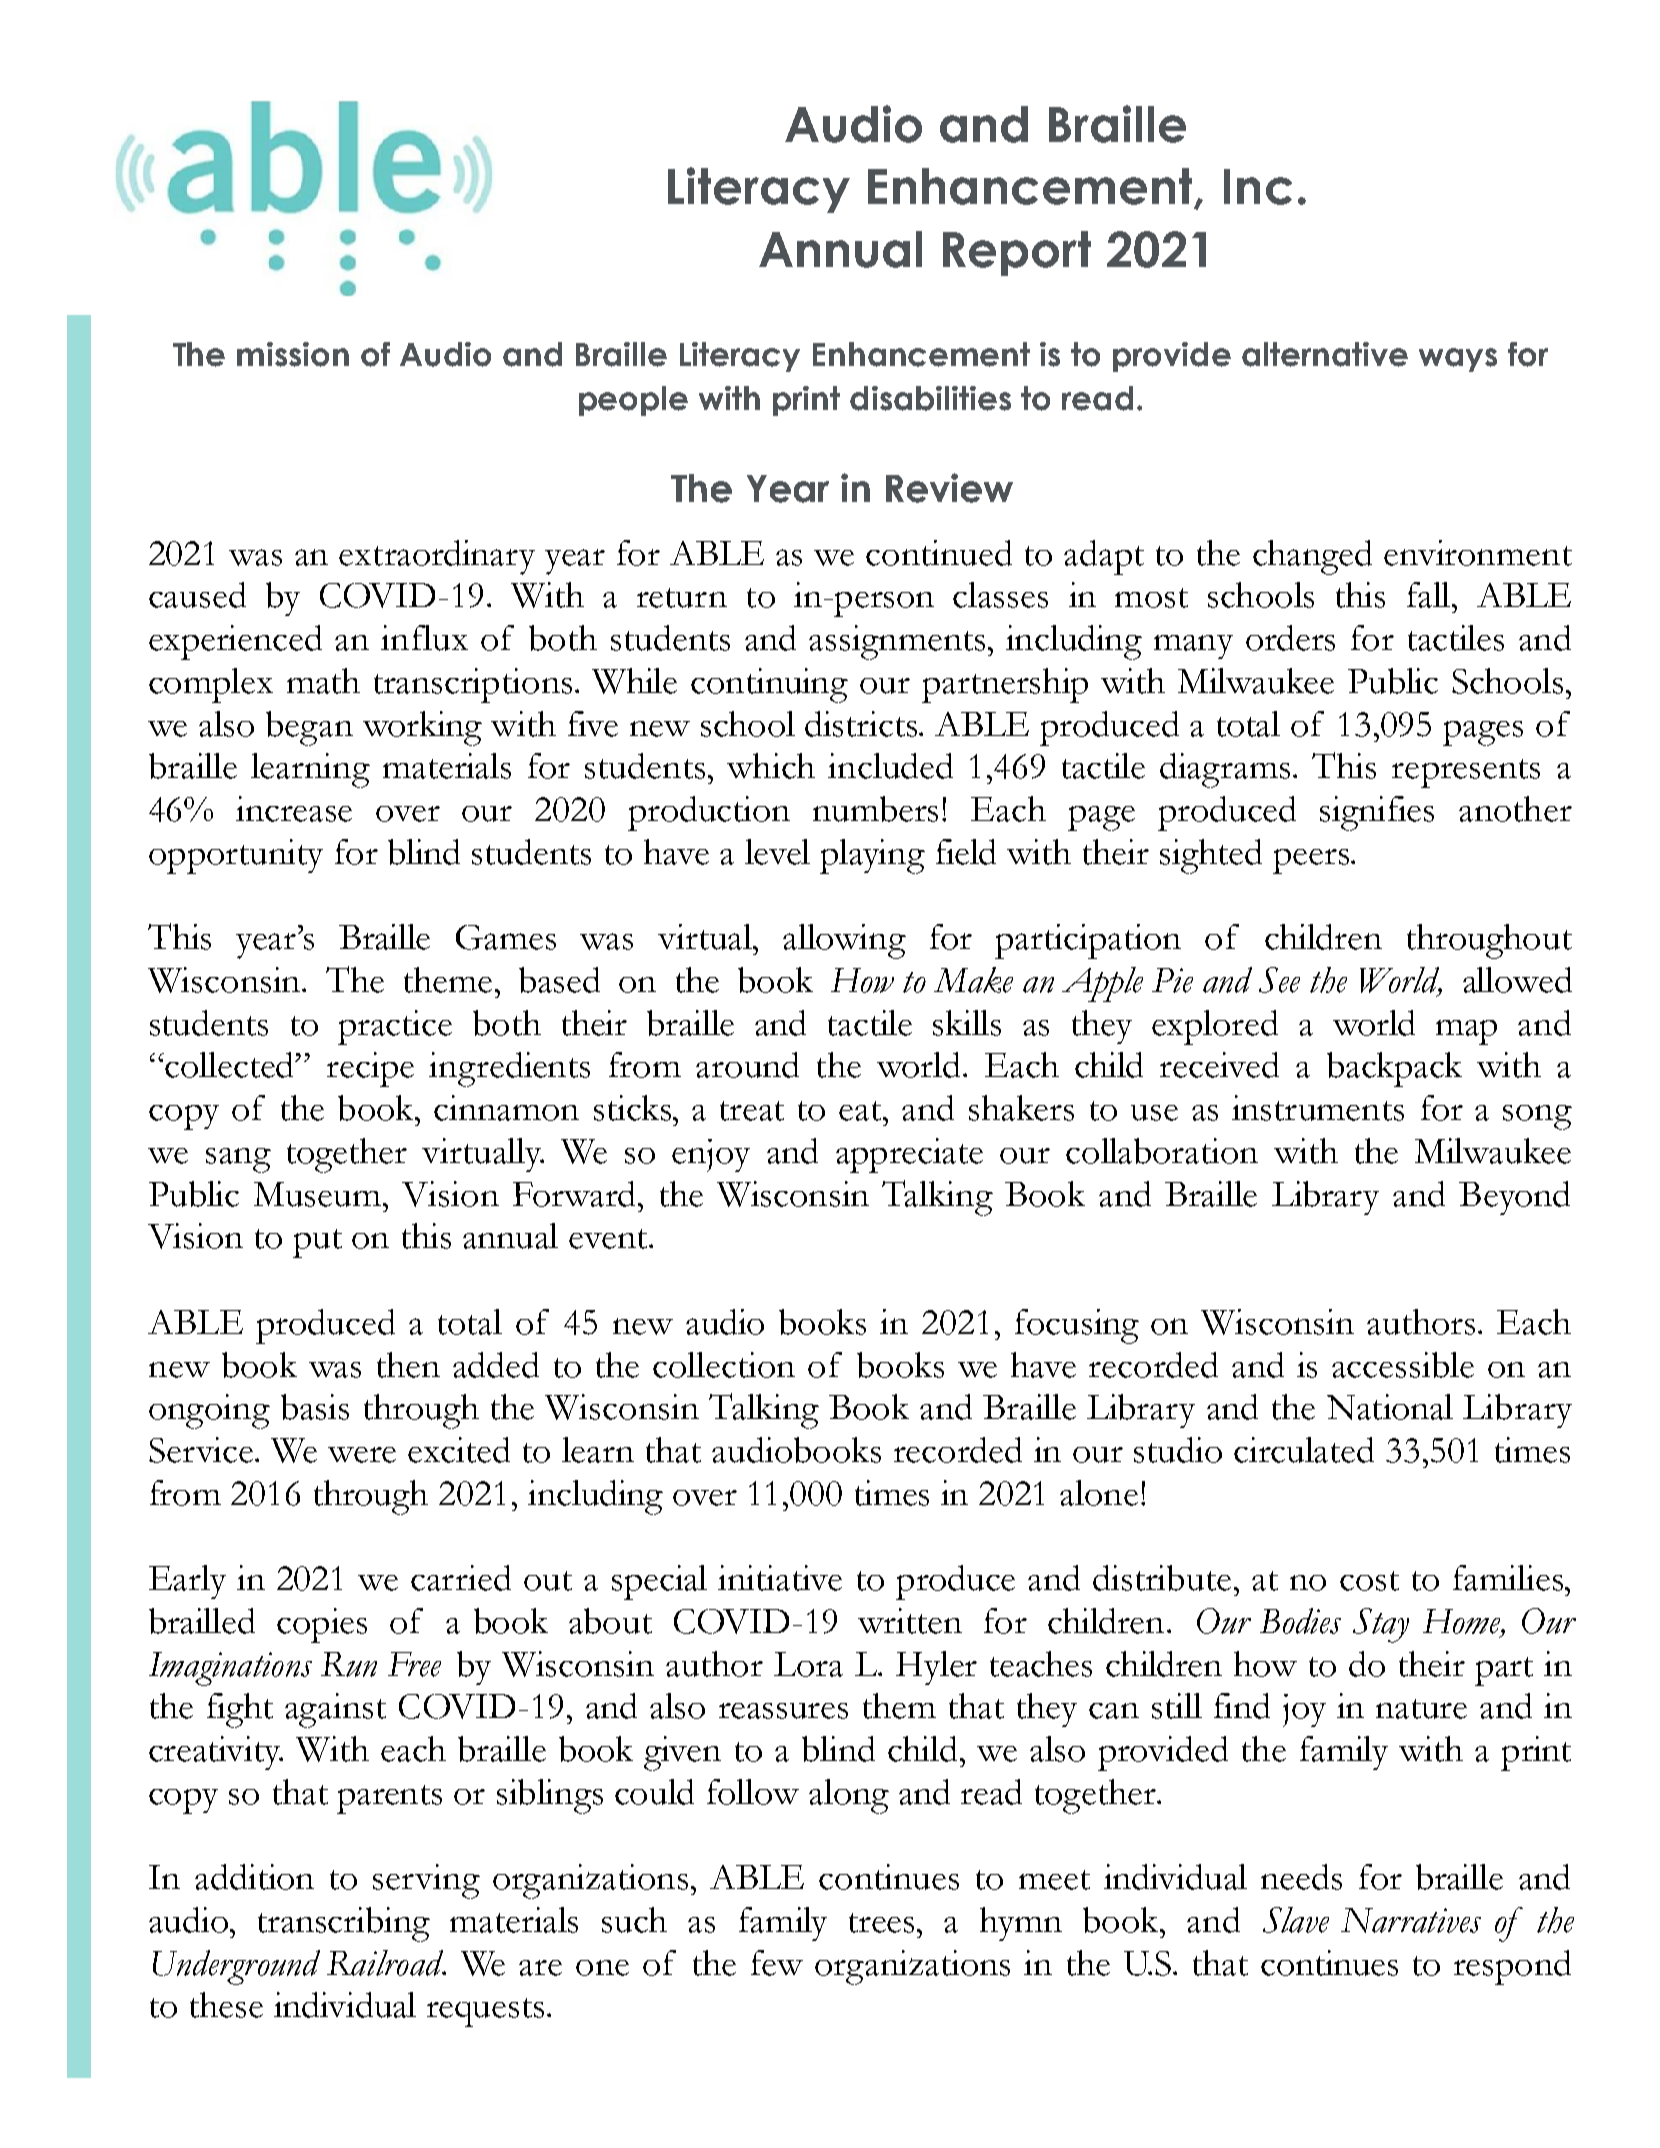  What do you see at coordinates (1325, 354) in the screenshot?
I see `alternative` at bounding box center [1325, 354].
